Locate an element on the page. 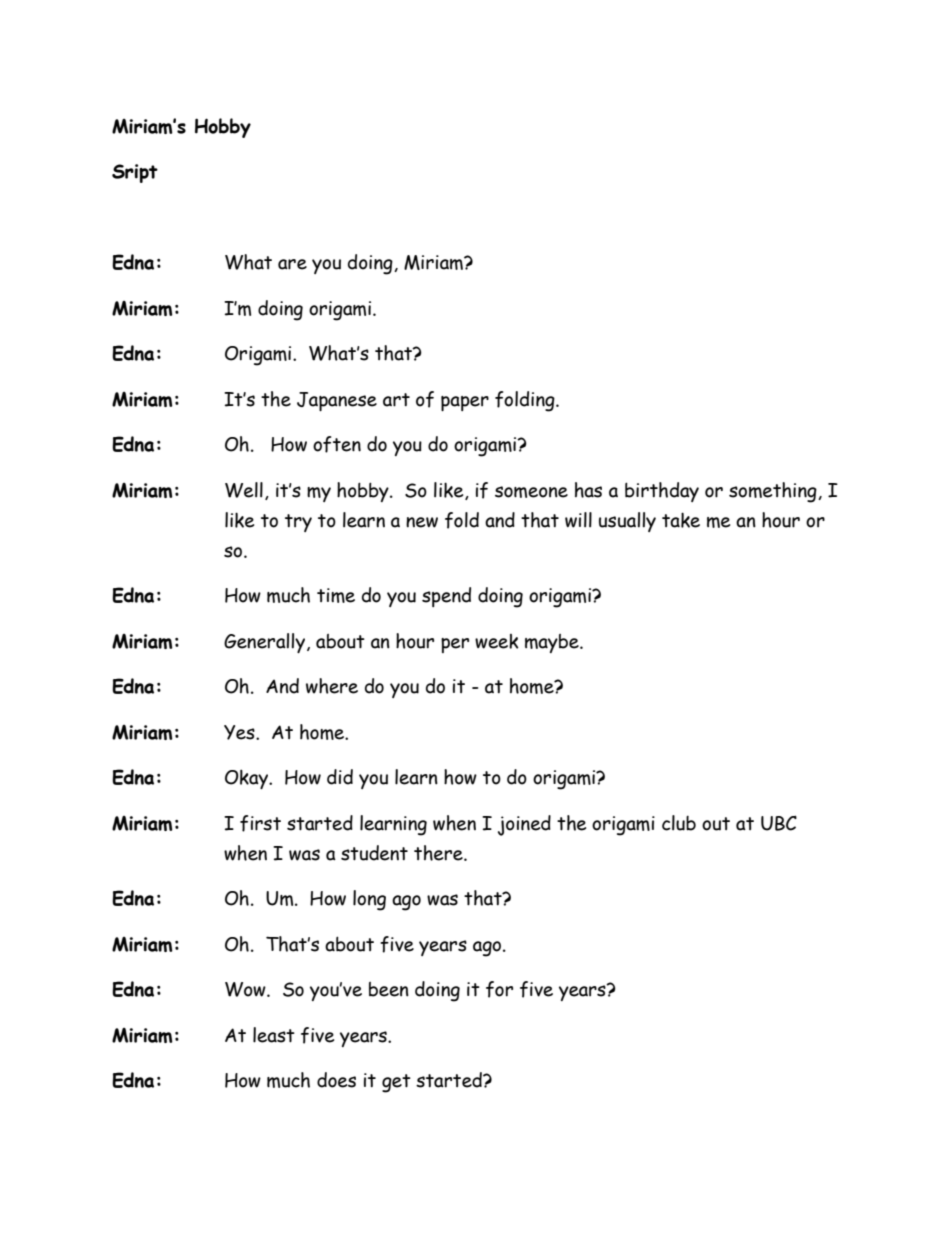  where is located at coordinates (332, 686).
